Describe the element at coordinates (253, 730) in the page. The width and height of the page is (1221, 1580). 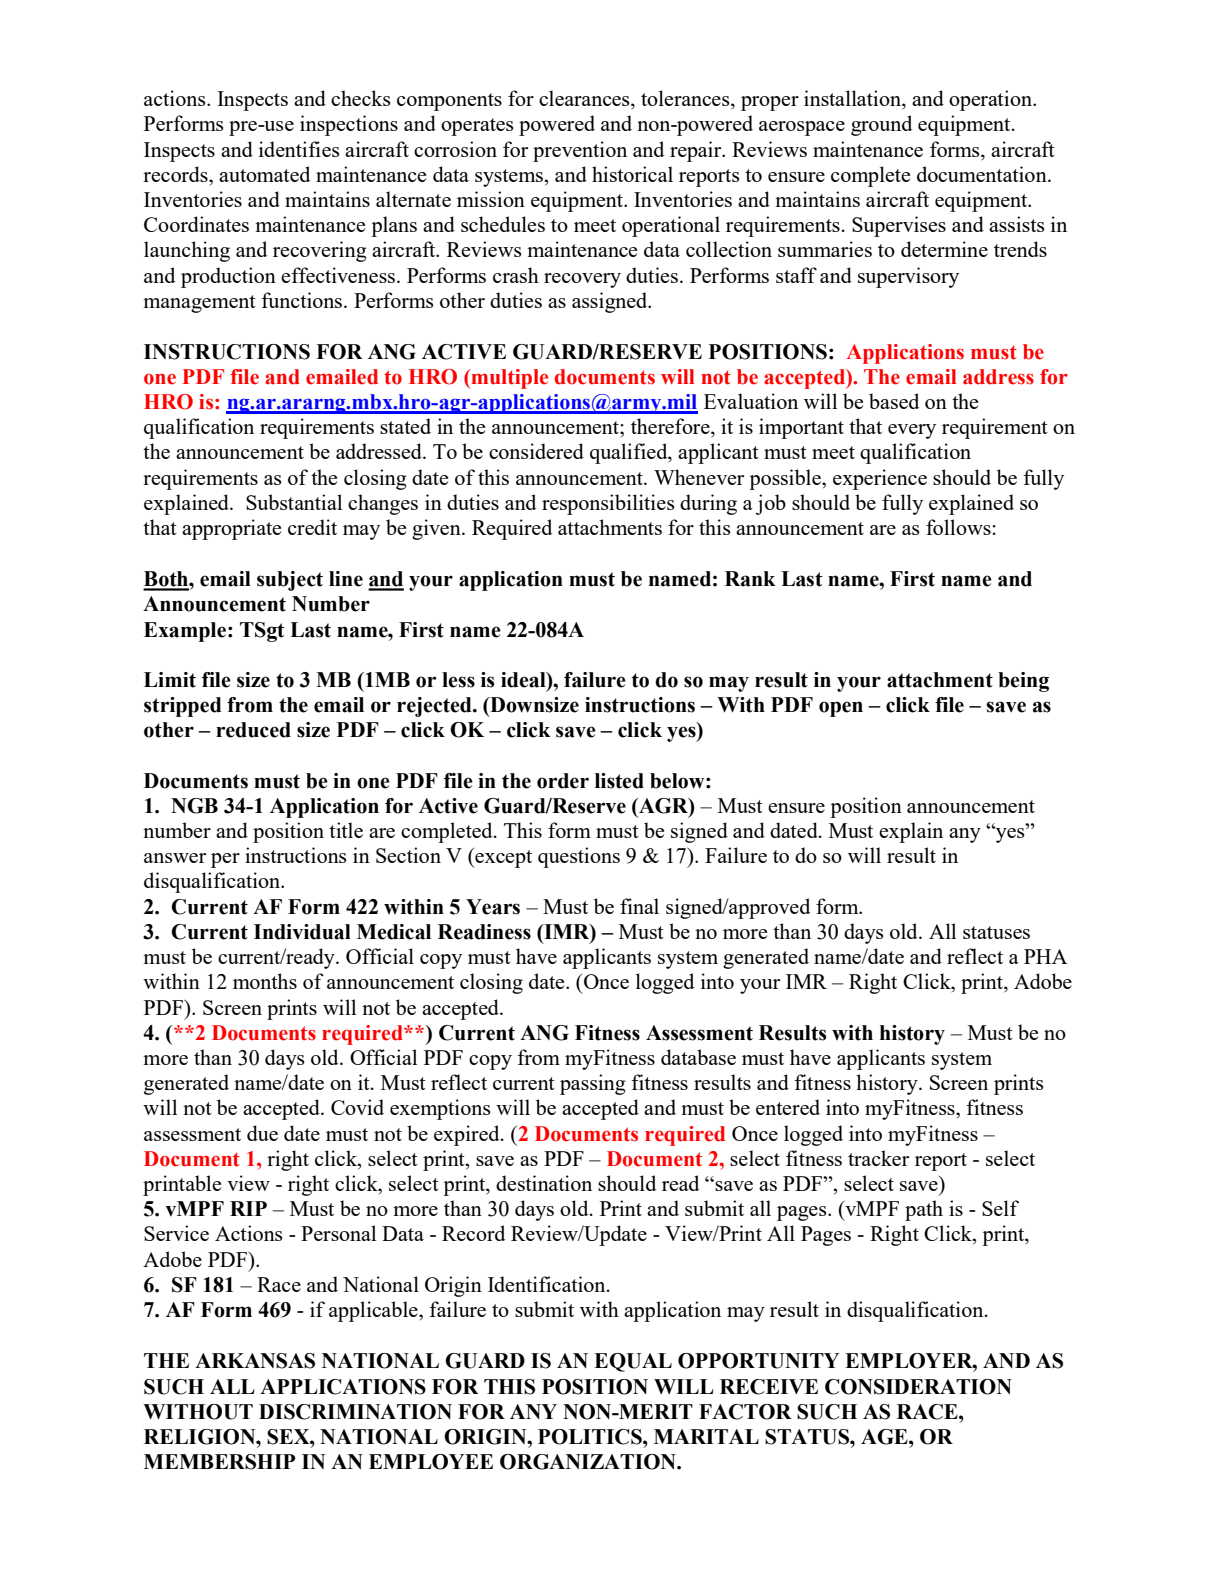
I see `reduced` at that location.
